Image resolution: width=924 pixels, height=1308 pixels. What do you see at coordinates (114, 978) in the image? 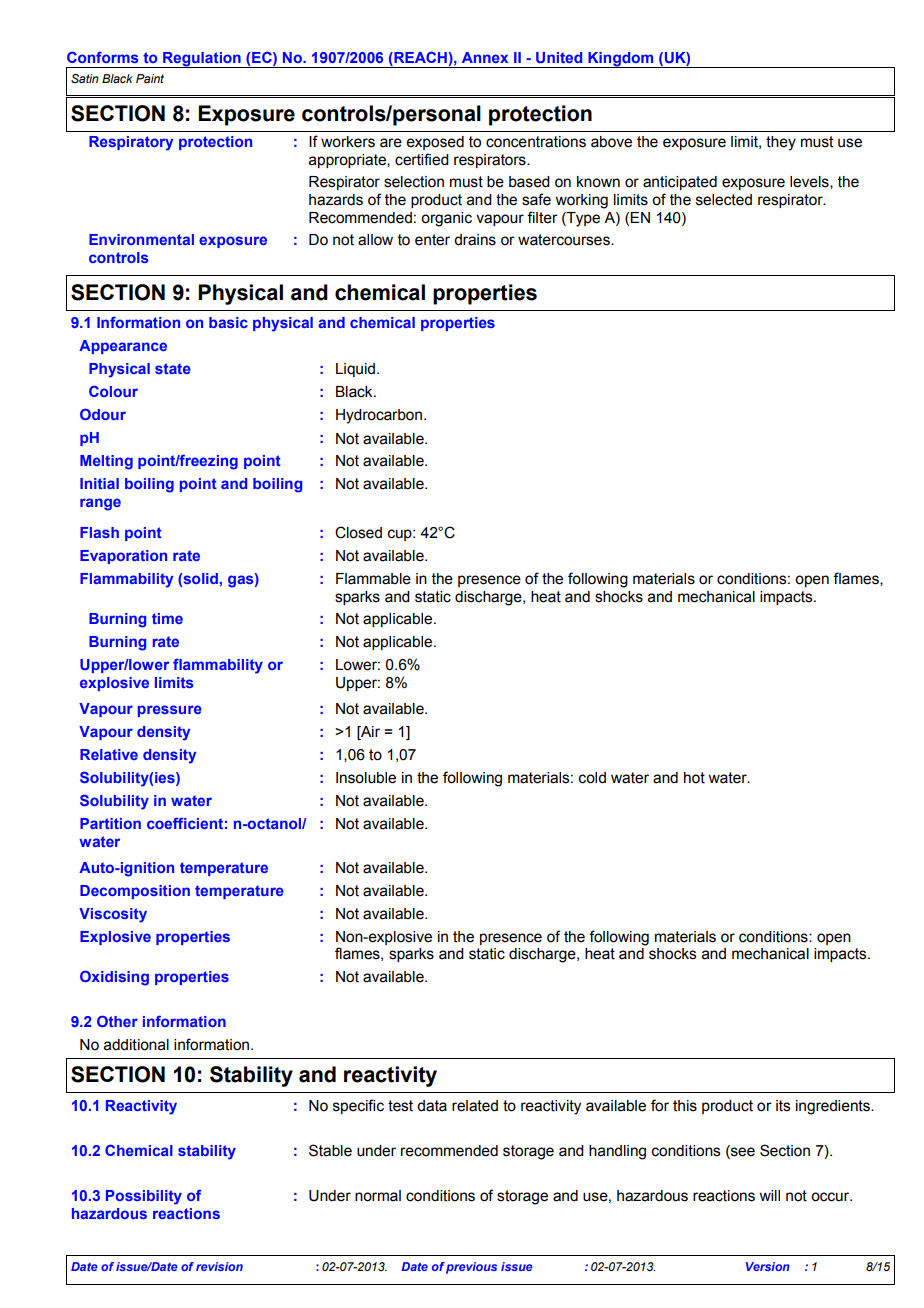
I see `Oxidising` at bounding box center [114, 978].
